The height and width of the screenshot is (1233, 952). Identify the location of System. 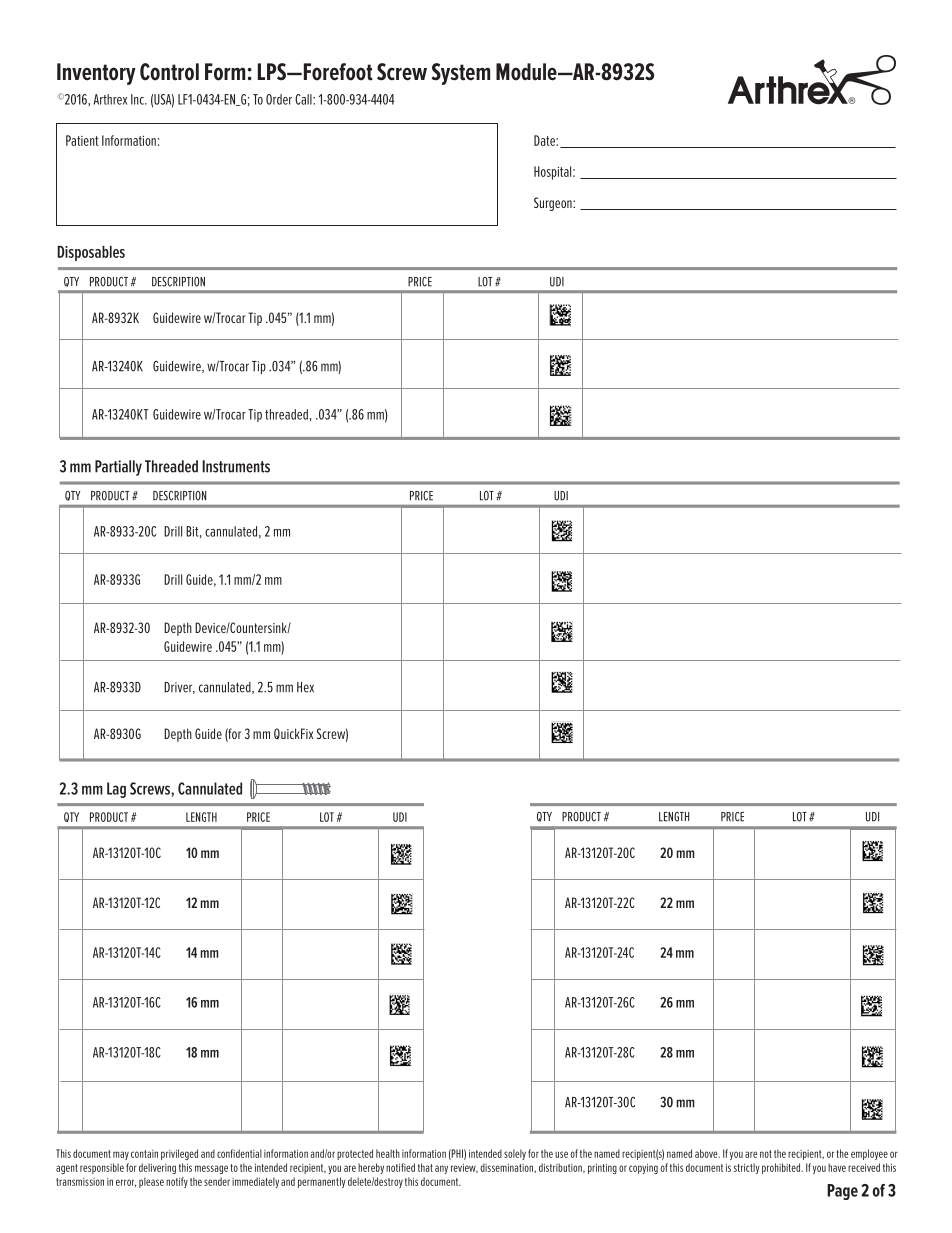
(460, 74).
